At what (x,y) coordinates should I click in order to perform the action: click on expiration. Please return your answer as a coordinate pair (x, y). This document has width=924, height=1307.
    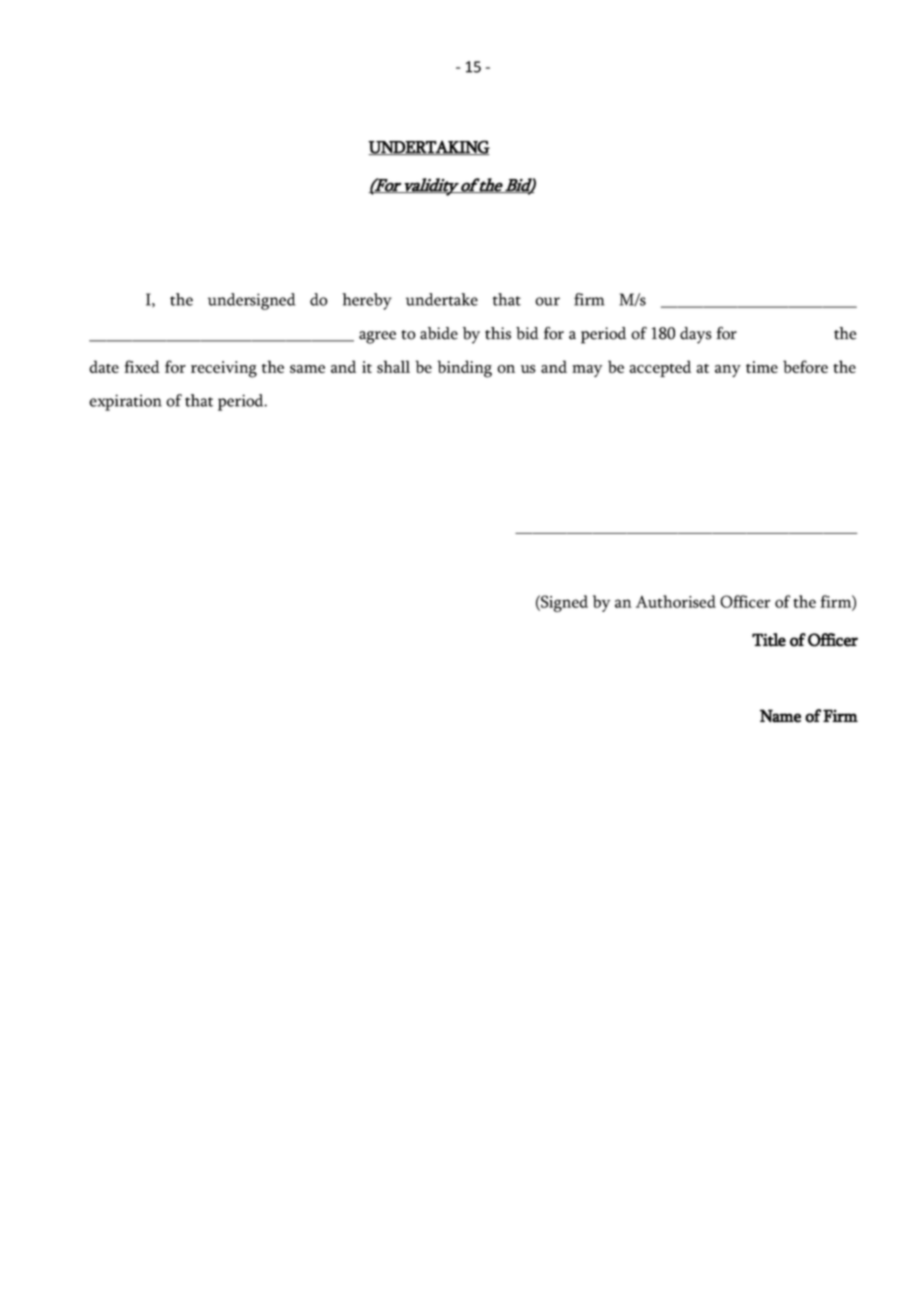
    Looking at the image, I should click on (125, 402).
